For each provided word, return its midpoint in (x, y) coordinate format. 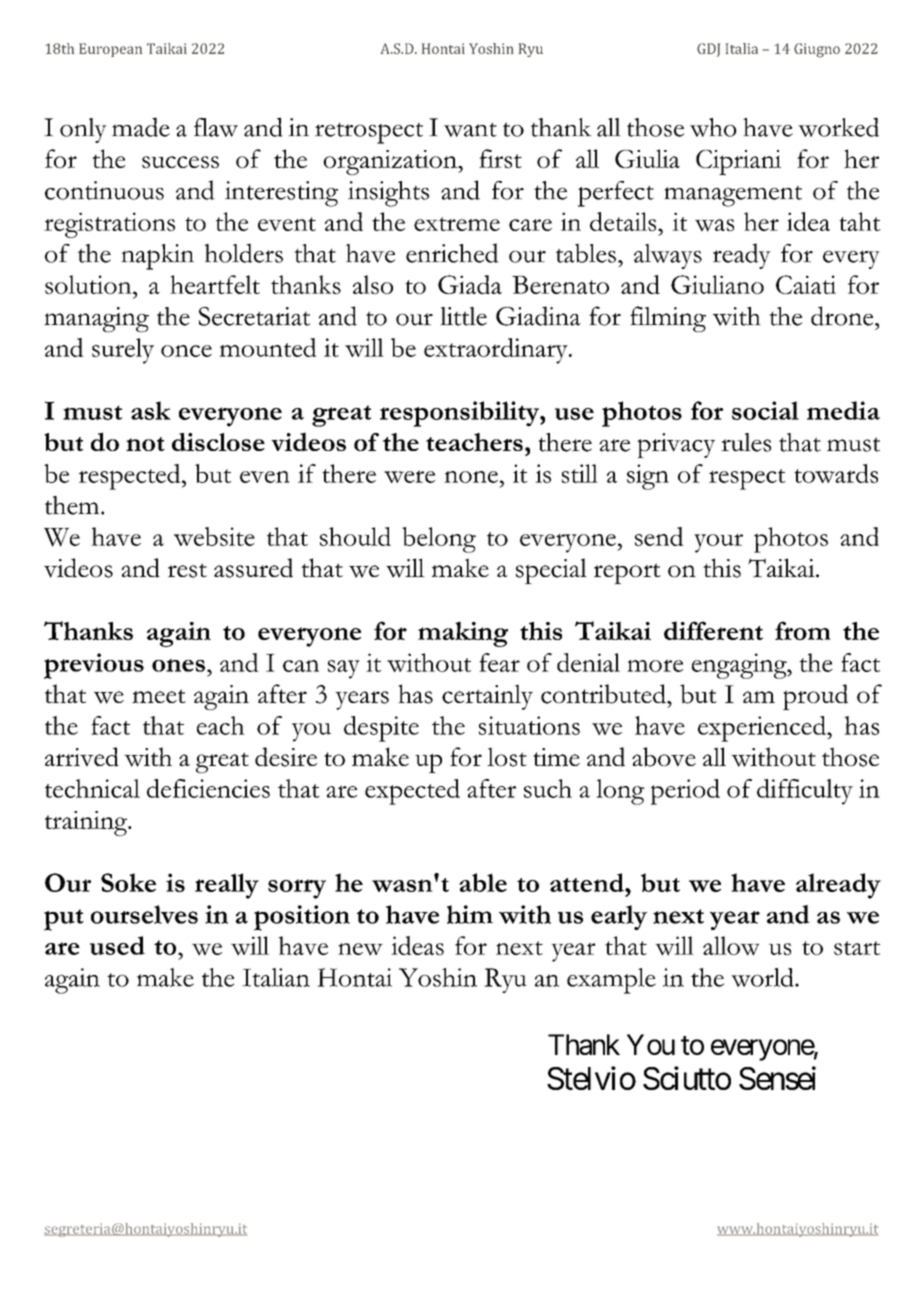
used (117, 945)
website (214, 536)
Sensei (777, 1078)
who (713, 127)
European (110, 50)
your (718, 543)
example (611, 981)
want (470, 130)
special (551, 571)
